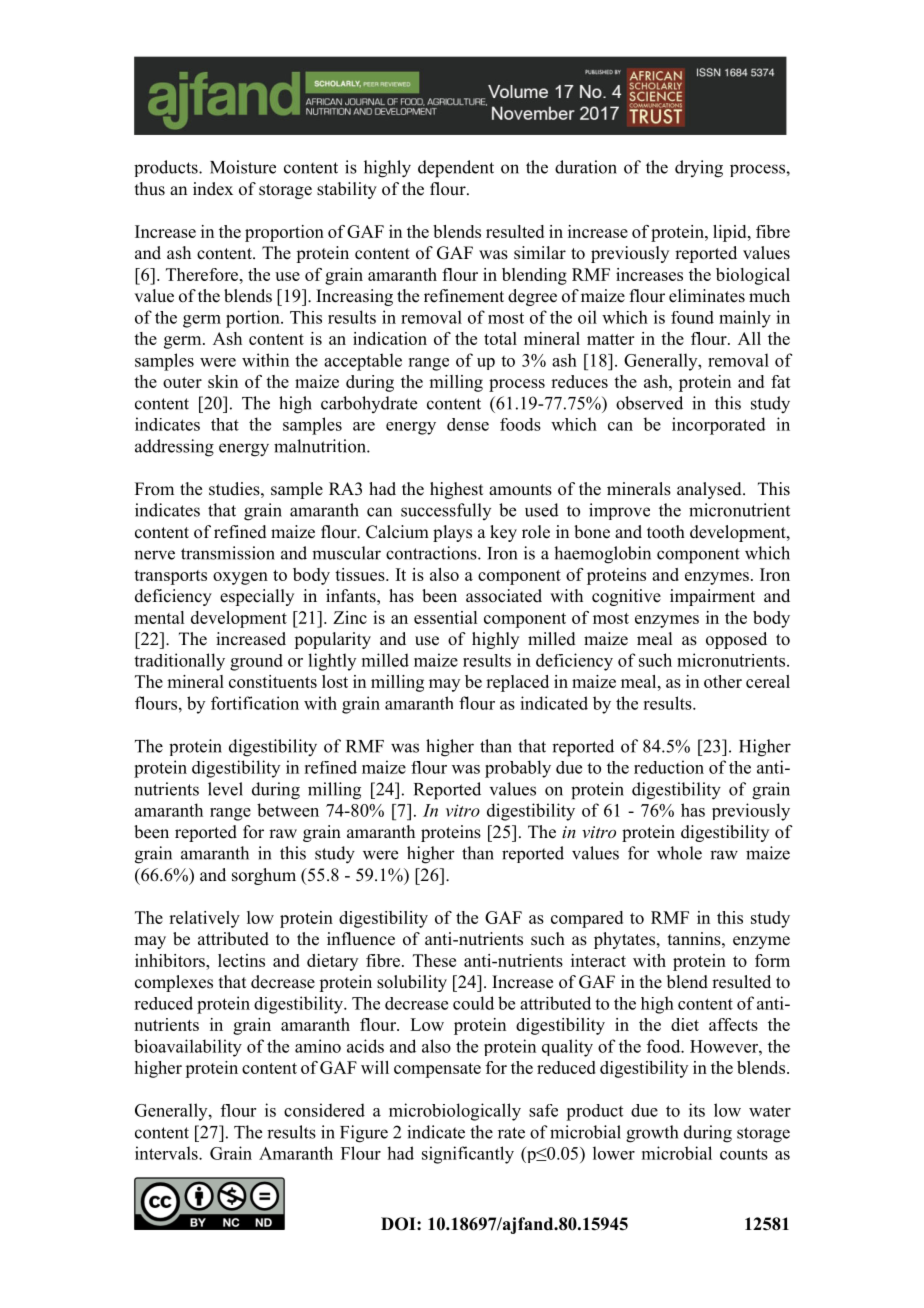  What do you see at coordinates (174, 448) in the image?
I see `addressing` at bounding box center [174, 448].
